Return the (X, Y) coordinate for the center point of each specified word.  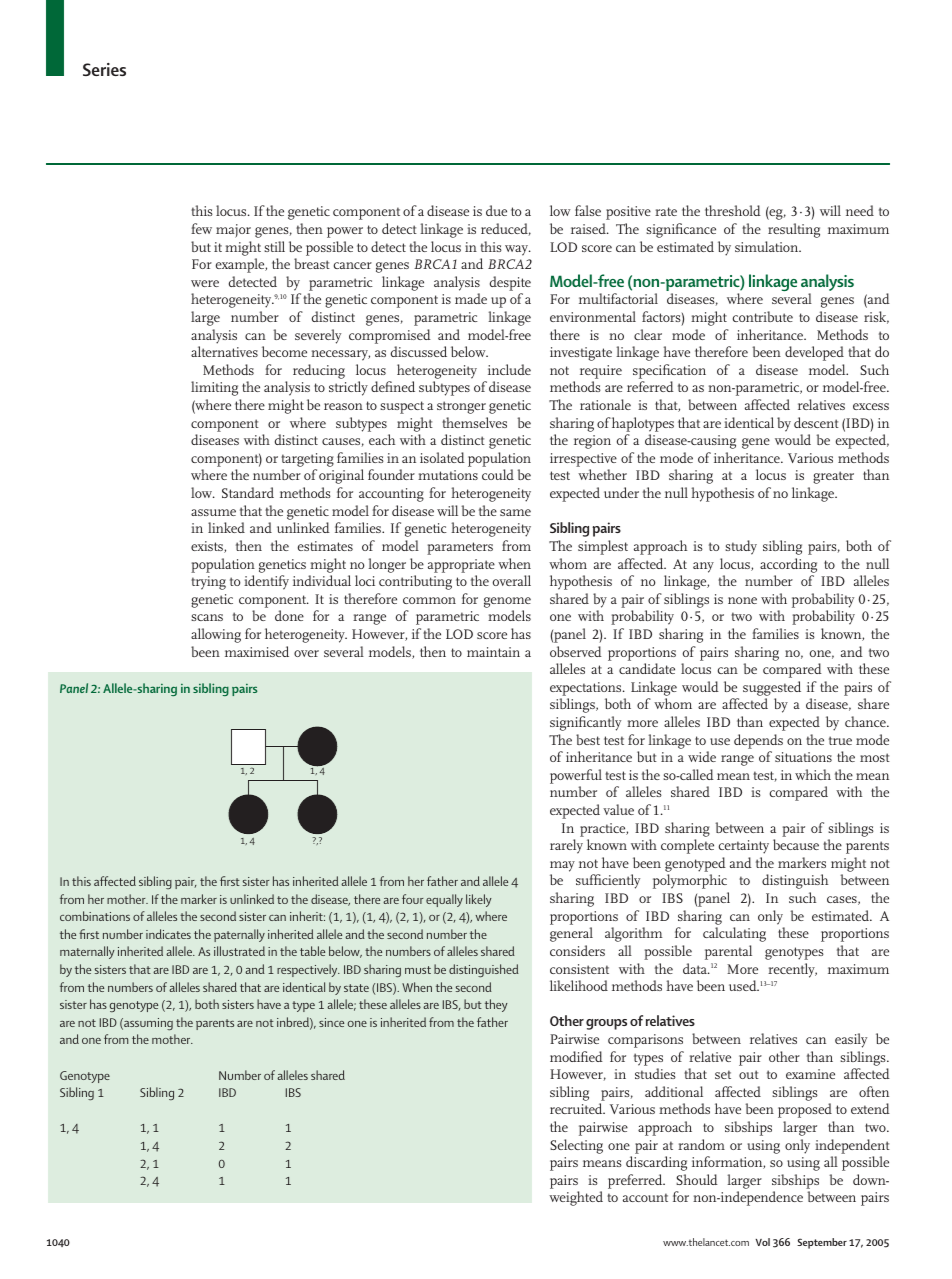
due (496, 210)
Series (104, 69)
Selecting (576, 1146)
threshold (733, 210)
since (331, 1022)
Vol (762, 1242)
